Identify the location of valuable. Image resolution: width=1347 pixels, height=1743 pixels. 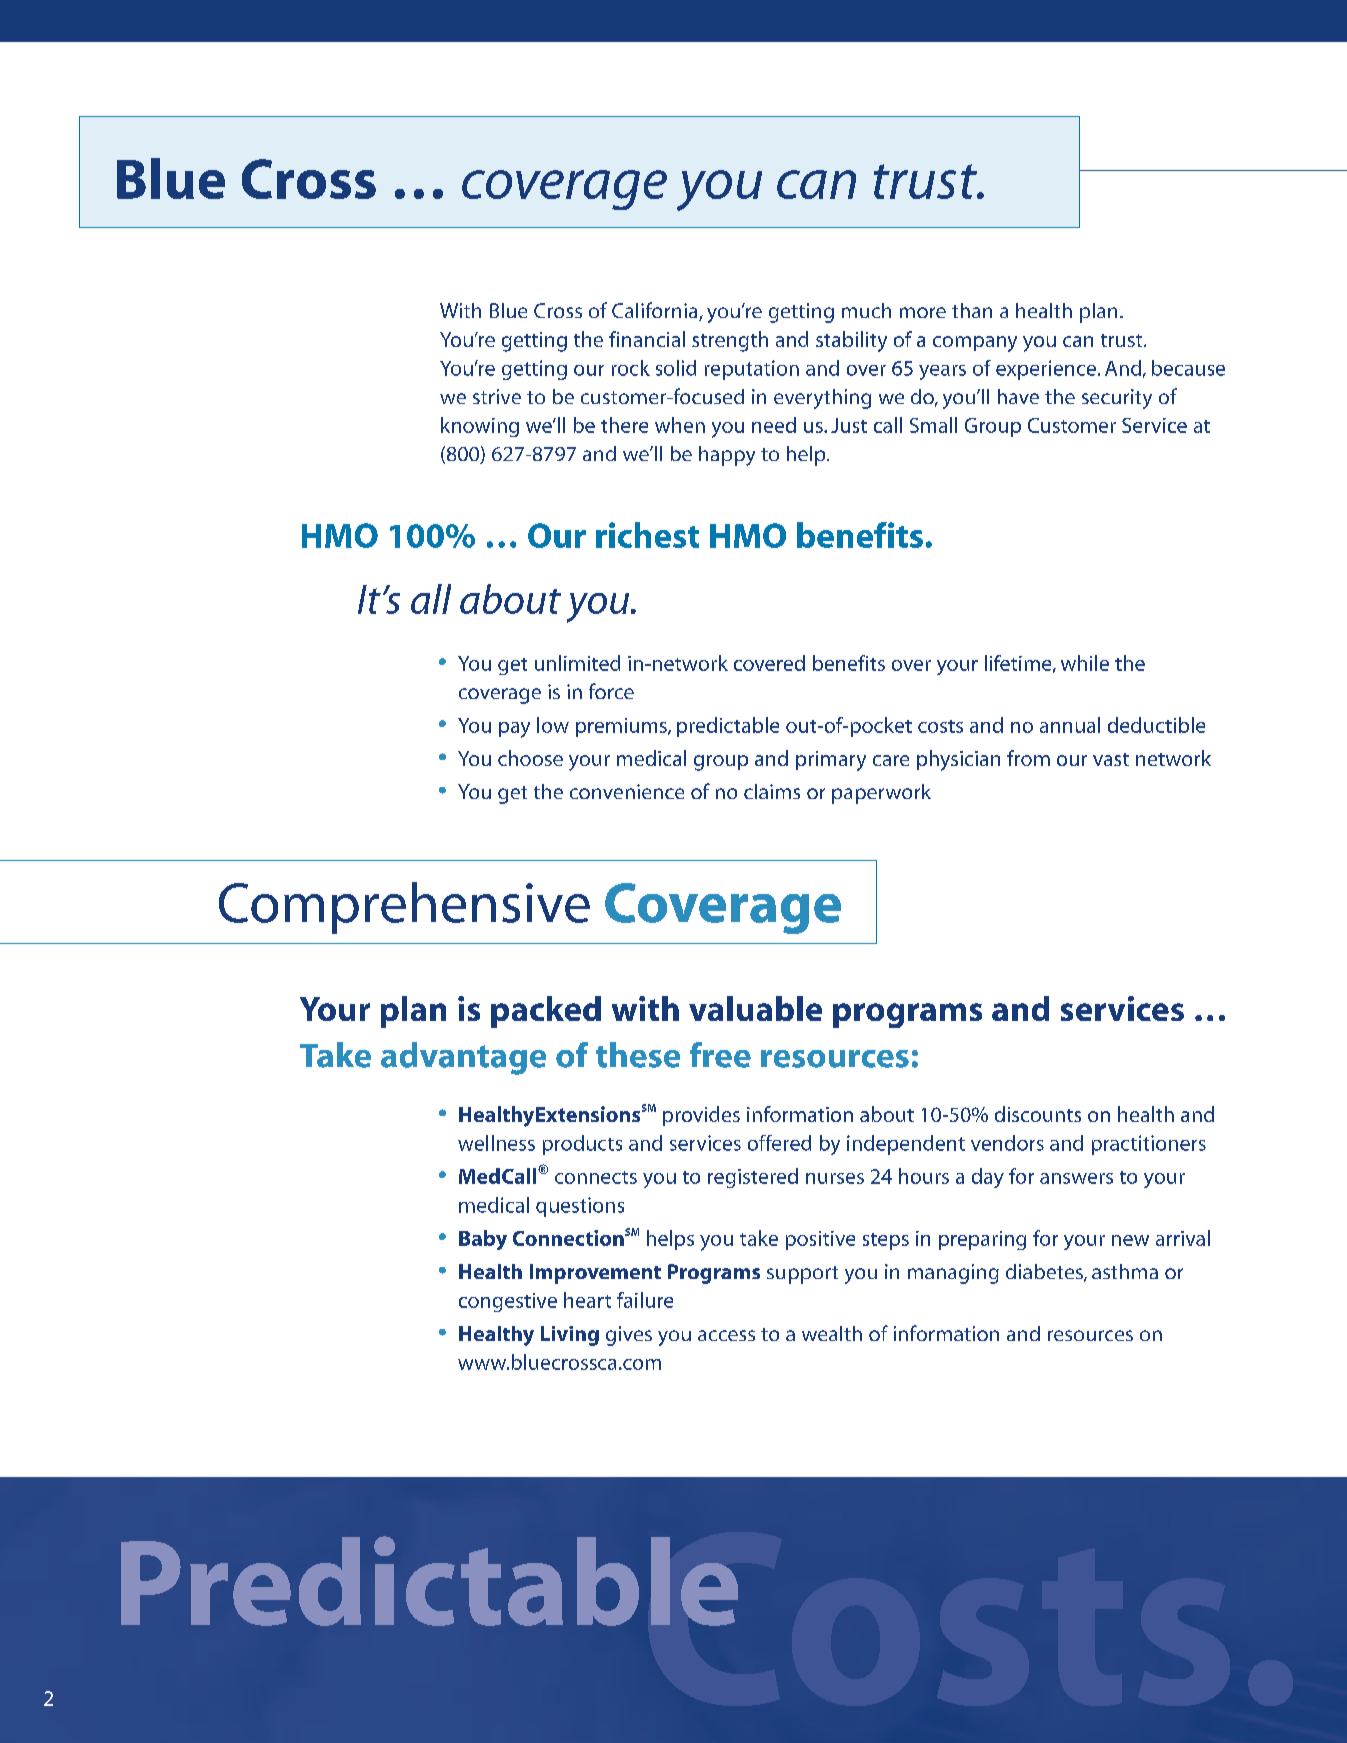
(755, 1008).
